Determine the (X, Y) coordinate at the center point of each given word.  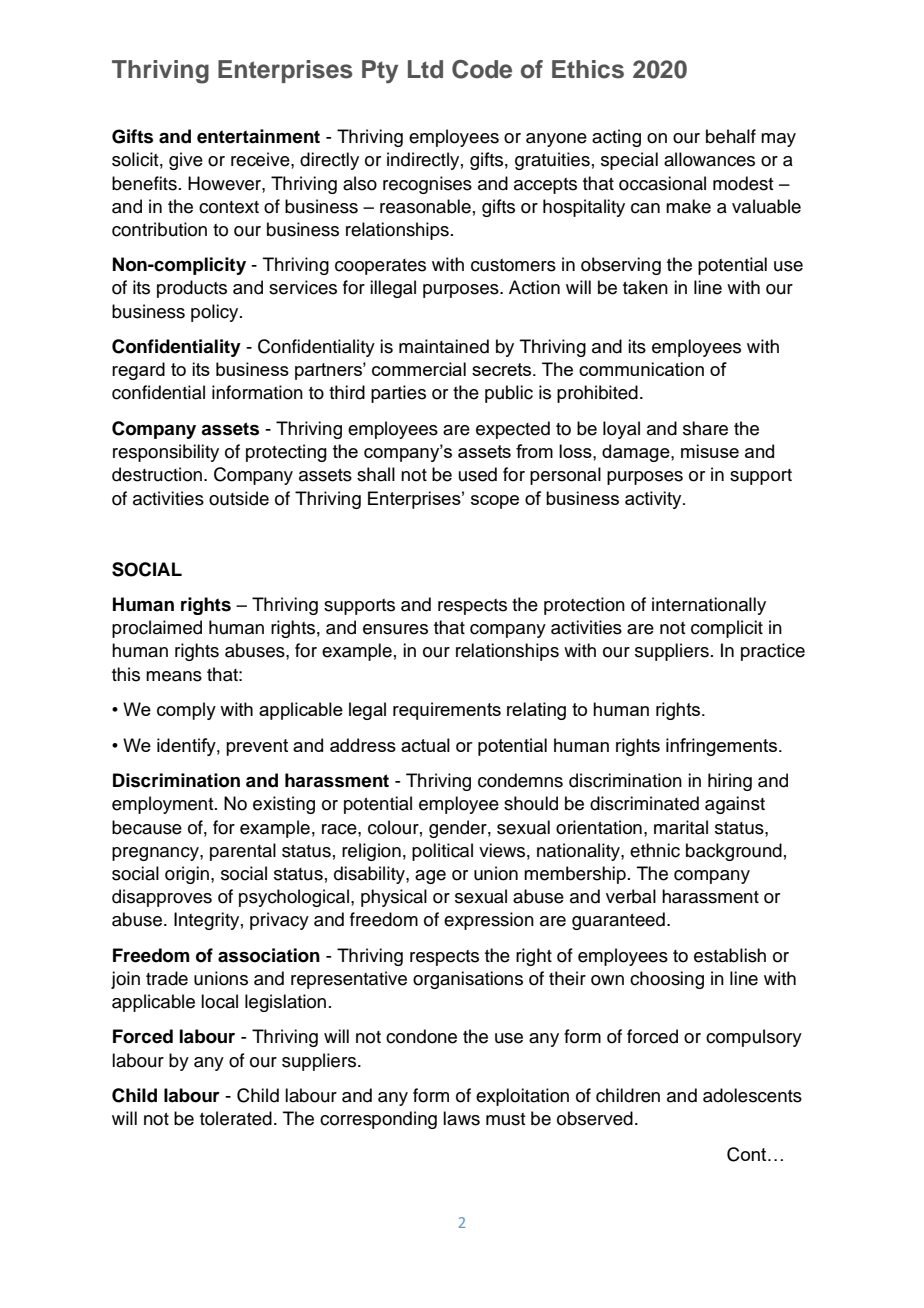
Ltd (425, 69)
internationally (709, 606)
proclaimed (157, 629)
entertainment (258, 136)
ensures (395, 629)
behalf (731, 136)
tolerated (236, 1118)
